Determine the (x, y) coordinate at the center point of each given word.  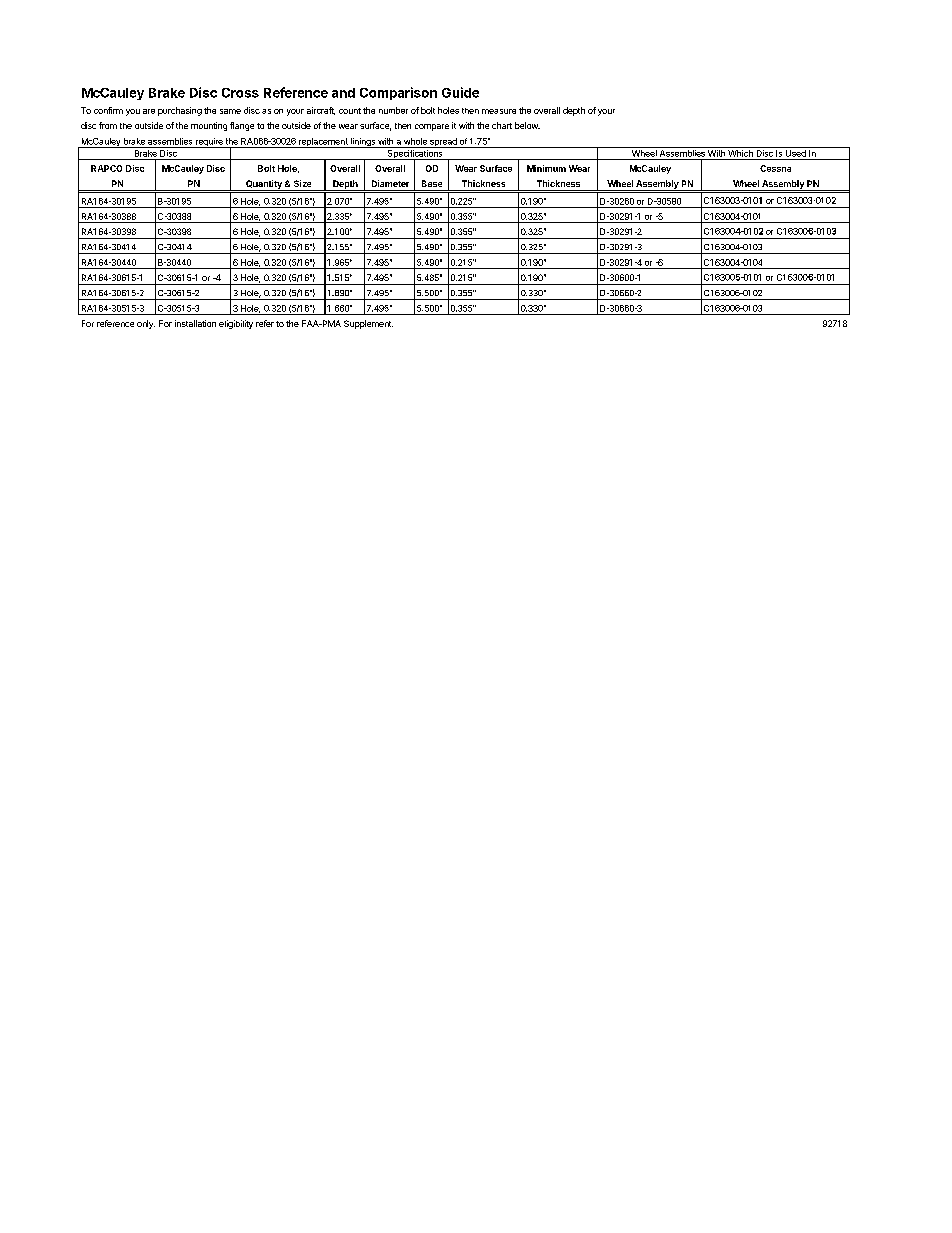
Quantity (264, 185)
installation (195, 323)
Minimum (546, 168)
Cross (240, 93)
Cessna (775, 168)
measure (499, 111)
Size (302, 183)
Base (432, 183)
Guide (460, 92)
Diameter (390, 183)
